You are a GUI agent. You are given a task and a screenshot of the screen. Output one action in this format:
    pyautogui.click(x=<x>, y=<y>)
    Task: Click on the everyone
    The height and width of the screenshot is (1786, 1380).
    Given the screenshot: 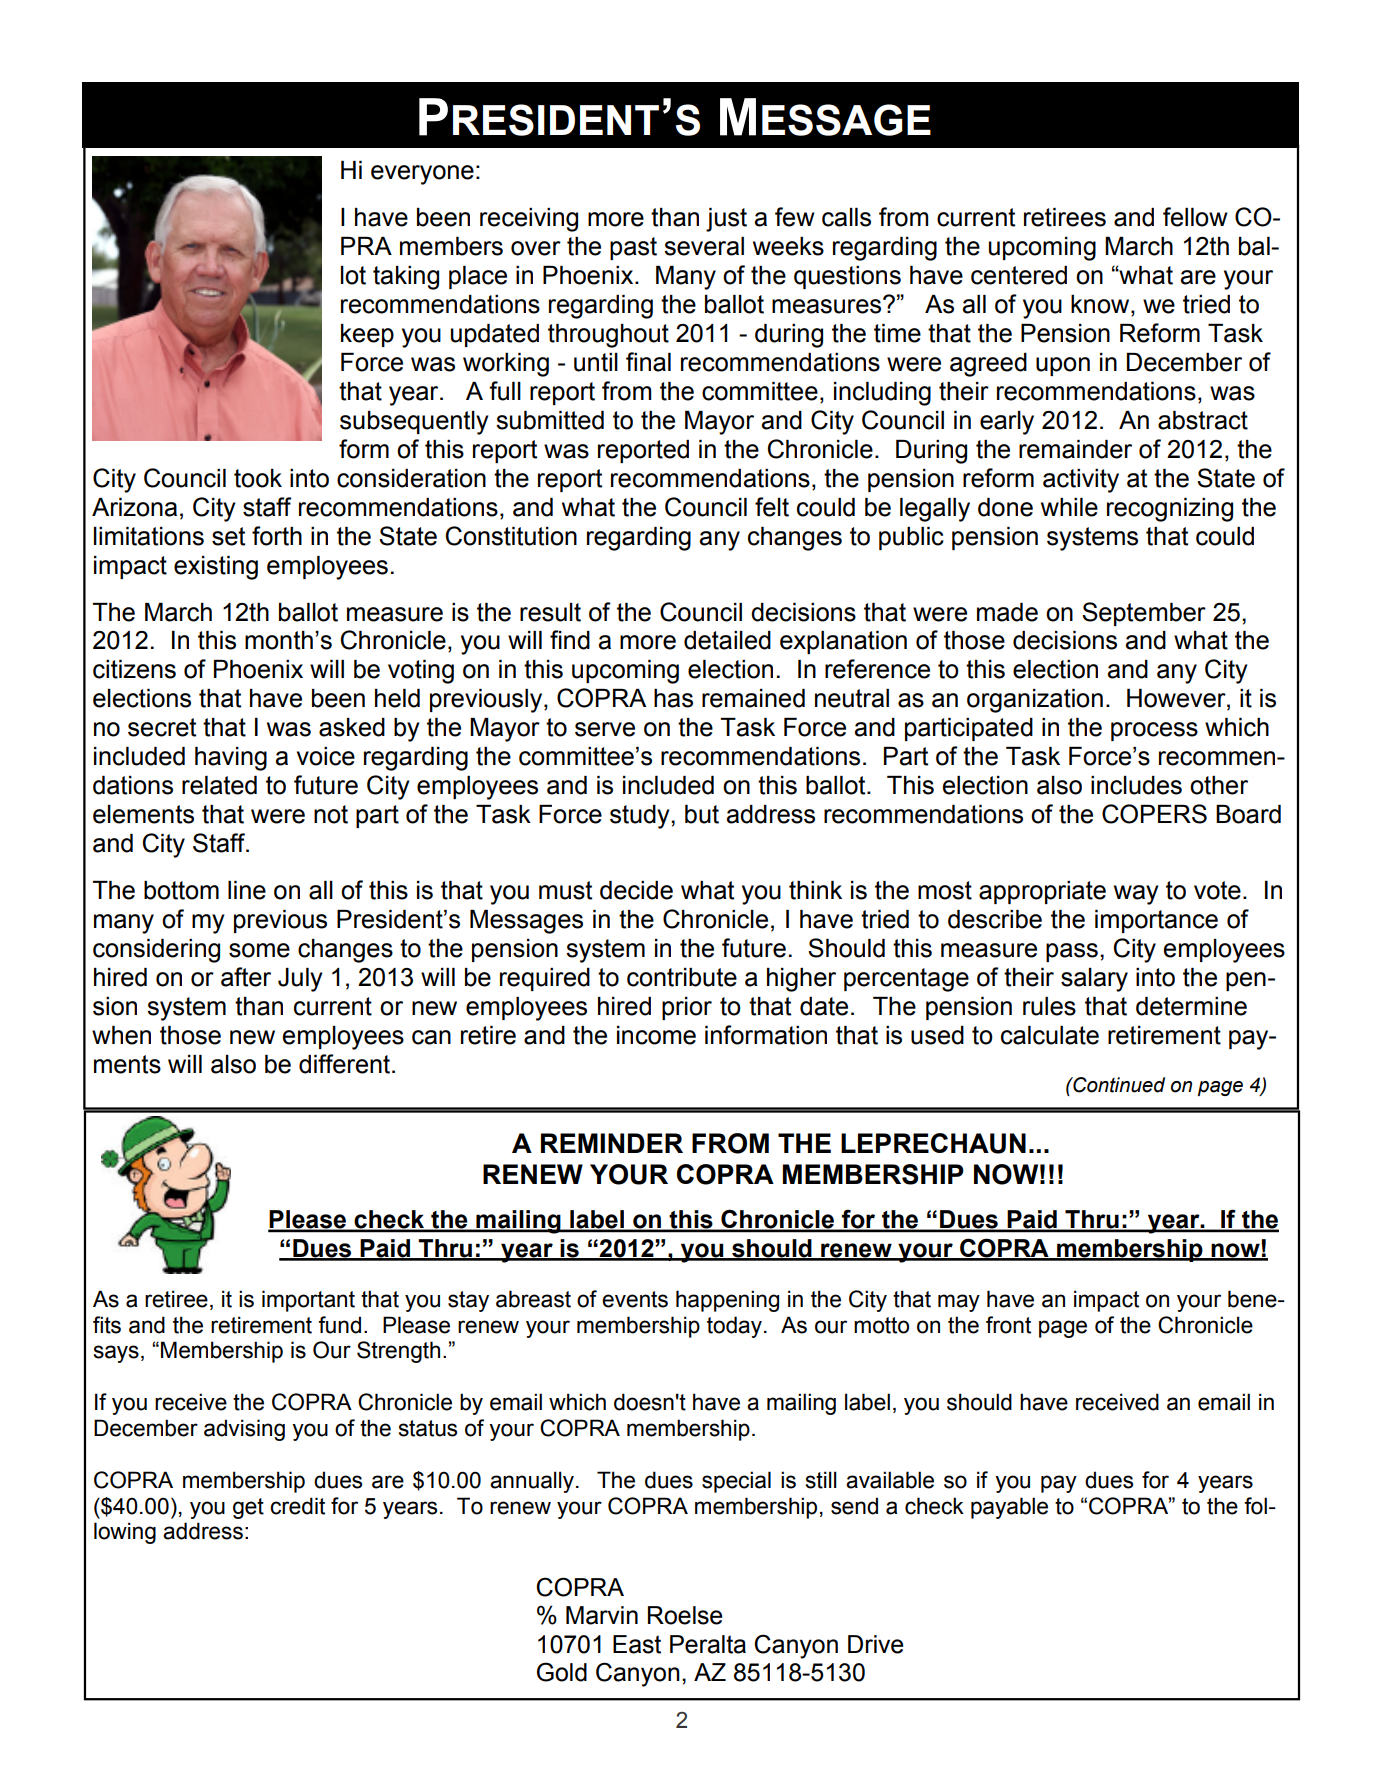 What is the action you would take?
    pyautogui.click(x=422, y=175)
